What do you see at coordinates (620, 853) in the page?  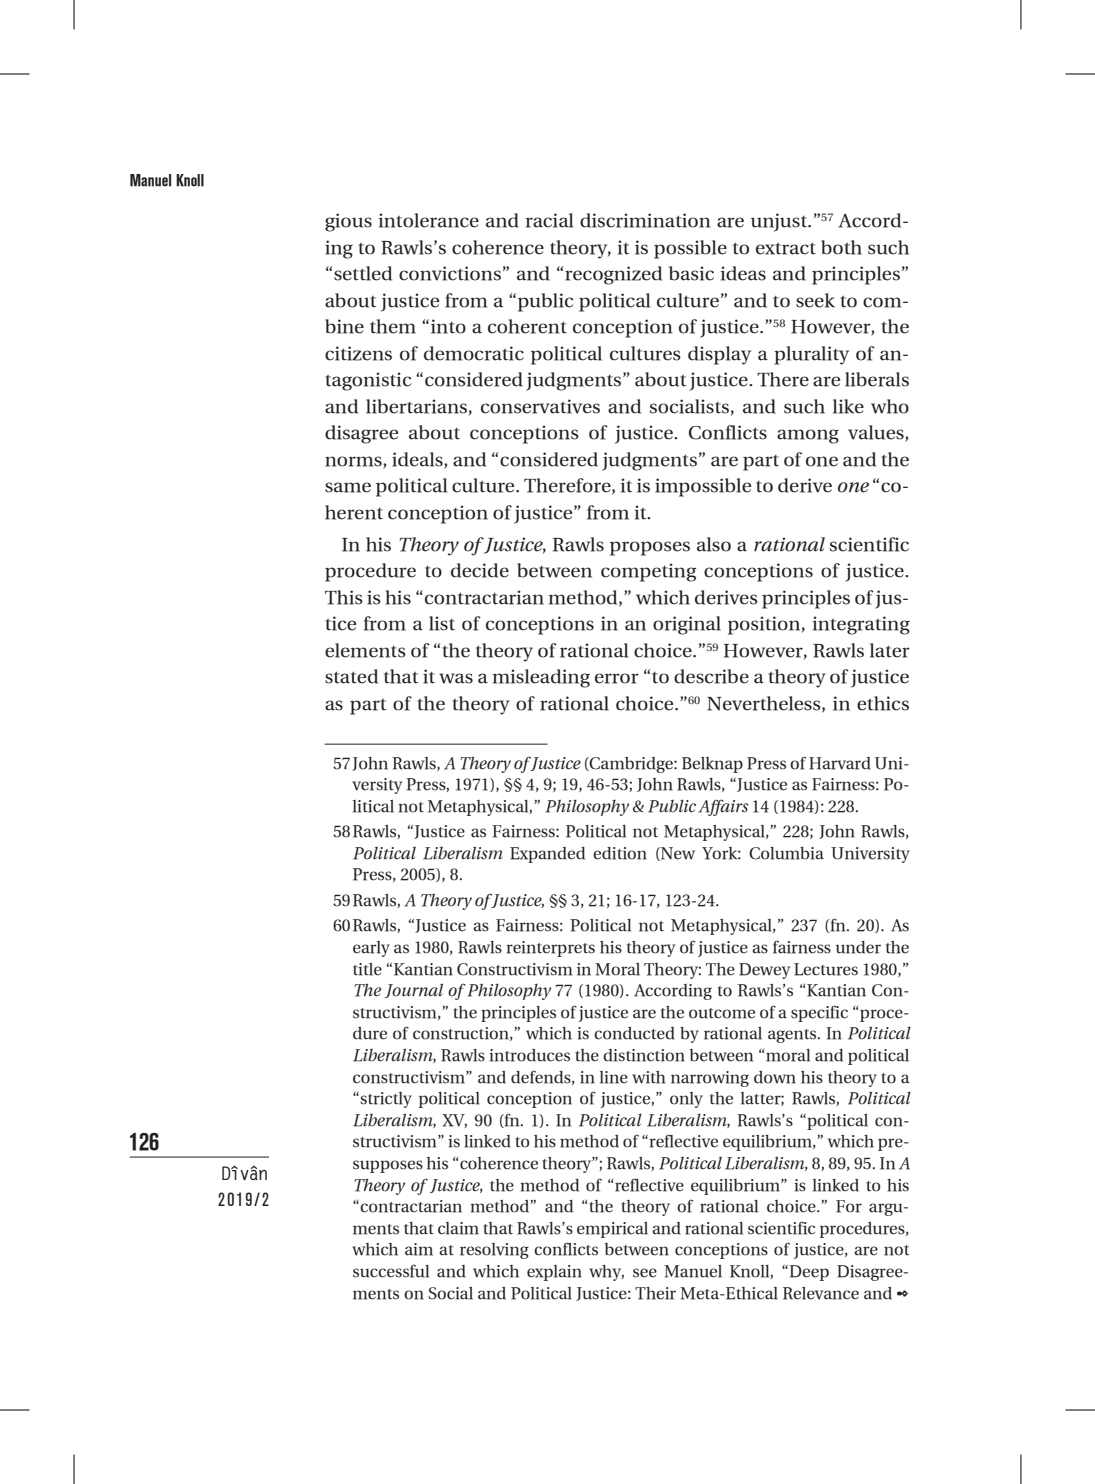 I see `edition` at bounding box center [620, 853].
